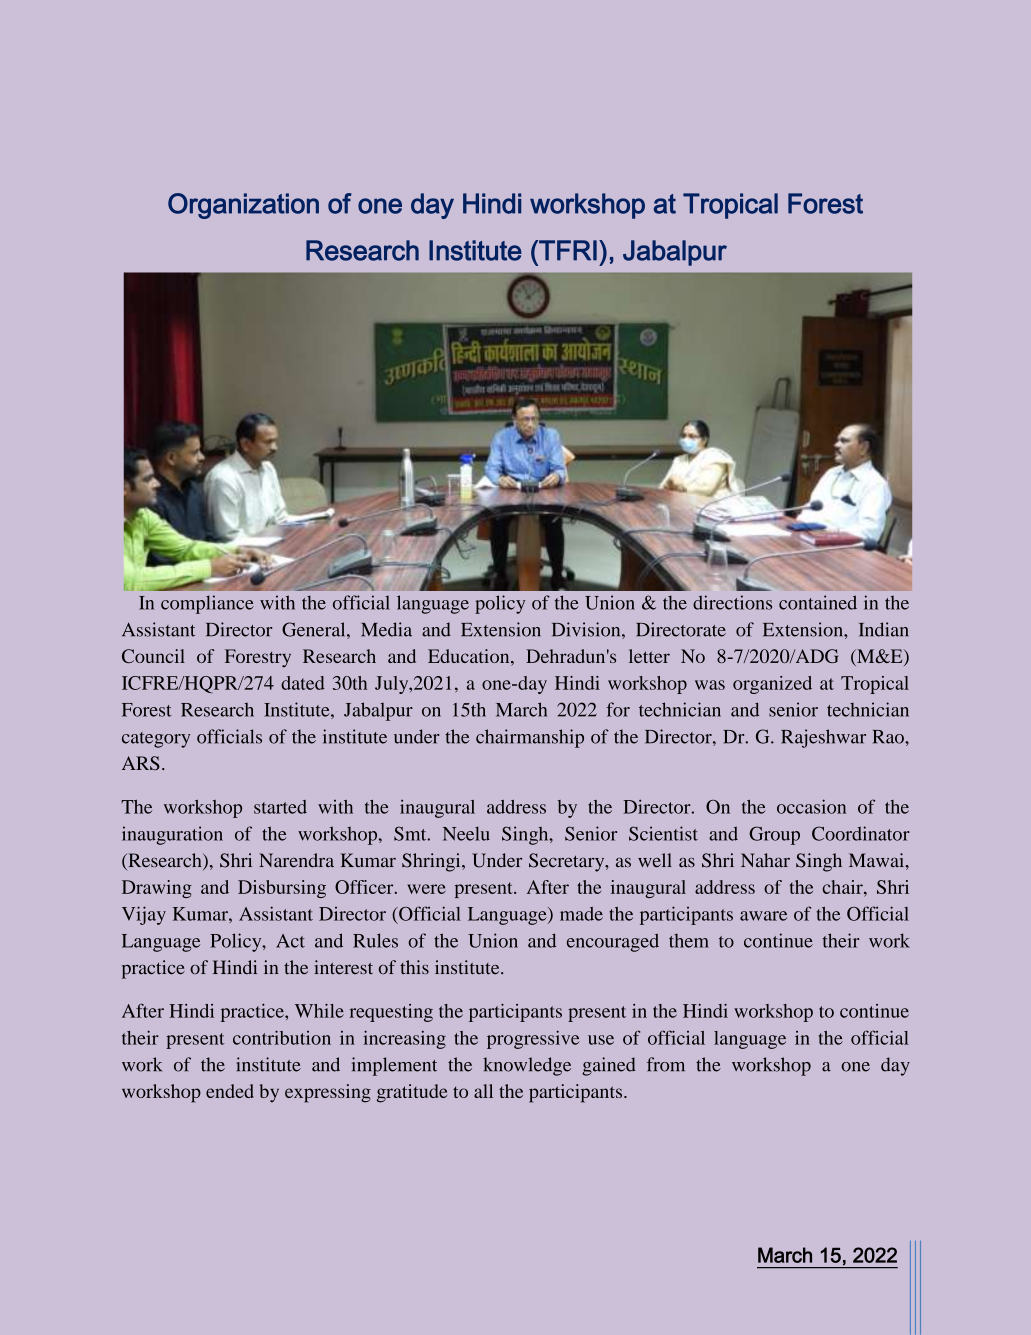 The width and height of the screenshot is (1031, 1335). I want to click on Media, so click(386, 629).
